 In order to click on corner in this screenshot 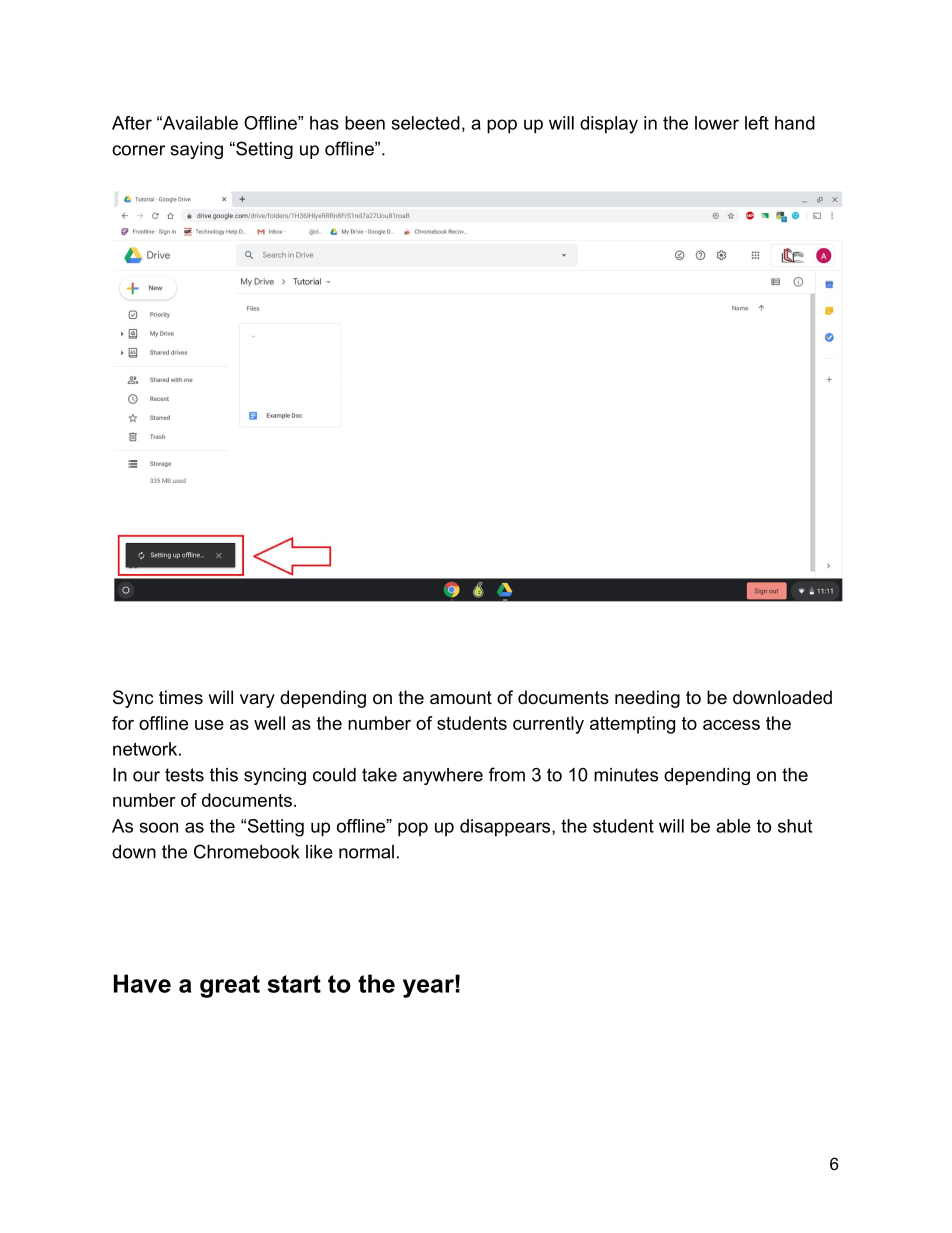, I will do `click(138, 150)`.
